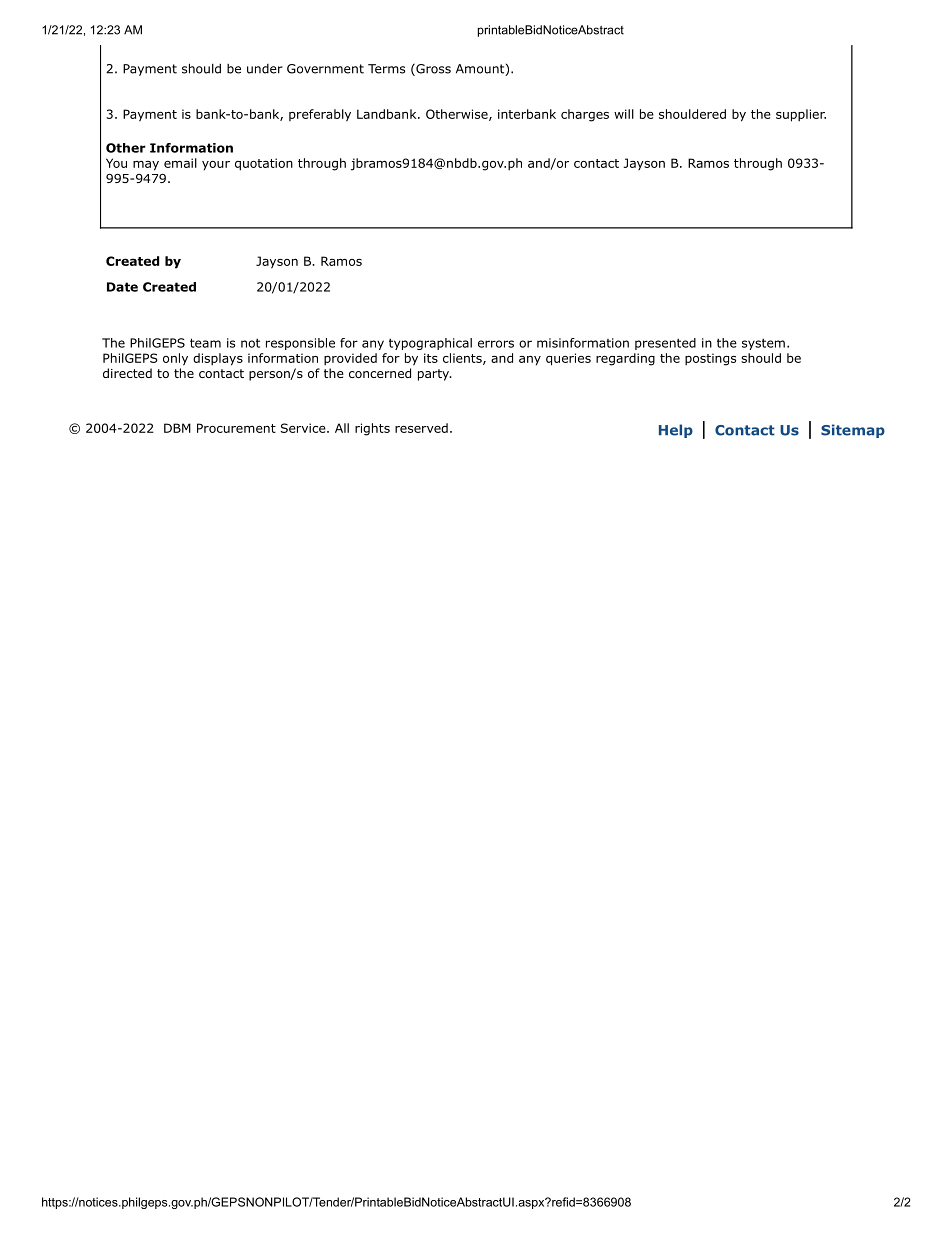 The height and width of the document is (1233, 952). Describe the element at coordinates (801, 115) in the document. I see `supplier` at that location.
